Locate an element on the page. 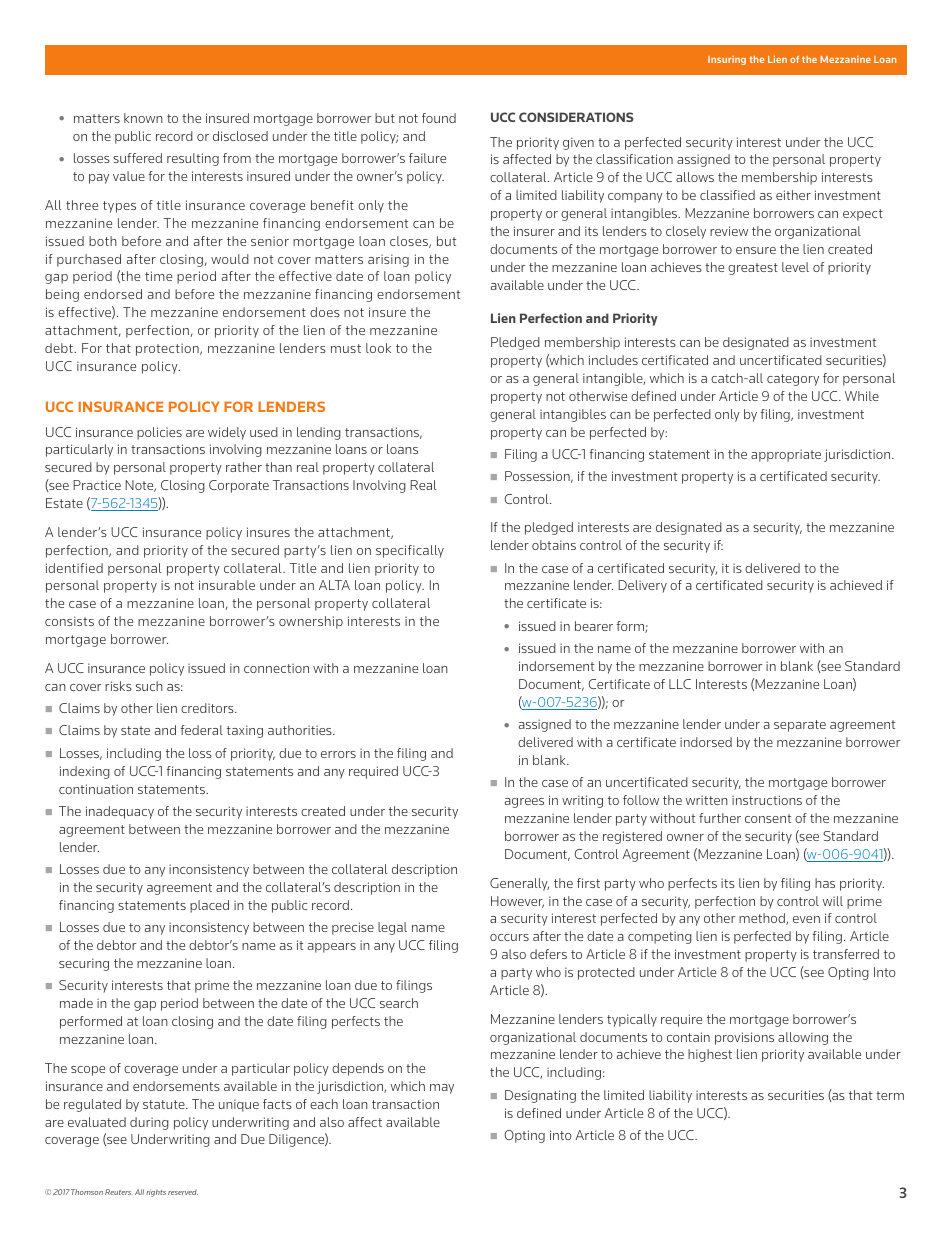 The width and height of the image is (952, 1233). found is located at coordinates (439, 118).
